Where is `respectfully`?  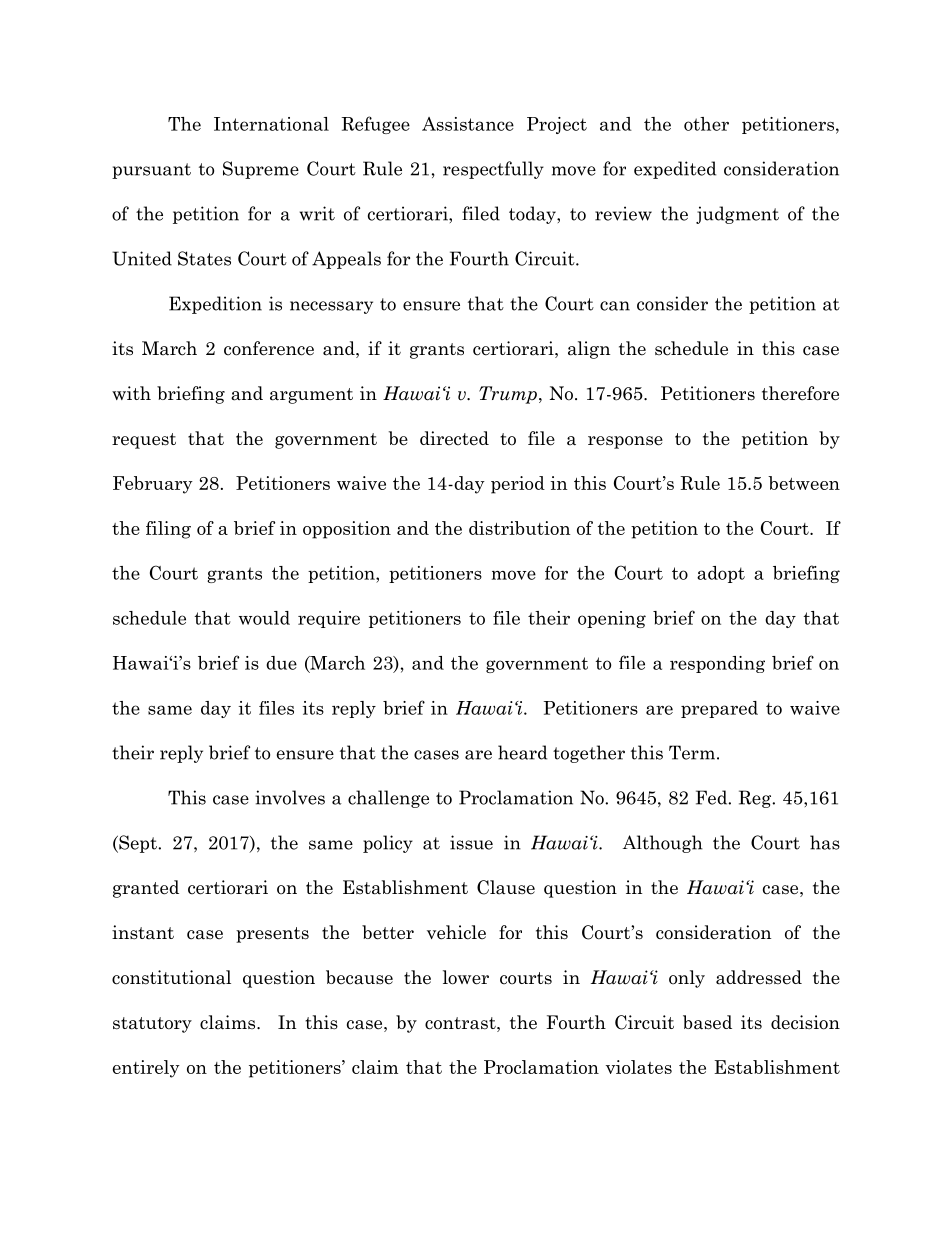 respectfully is located at coordinates (493, 170).
